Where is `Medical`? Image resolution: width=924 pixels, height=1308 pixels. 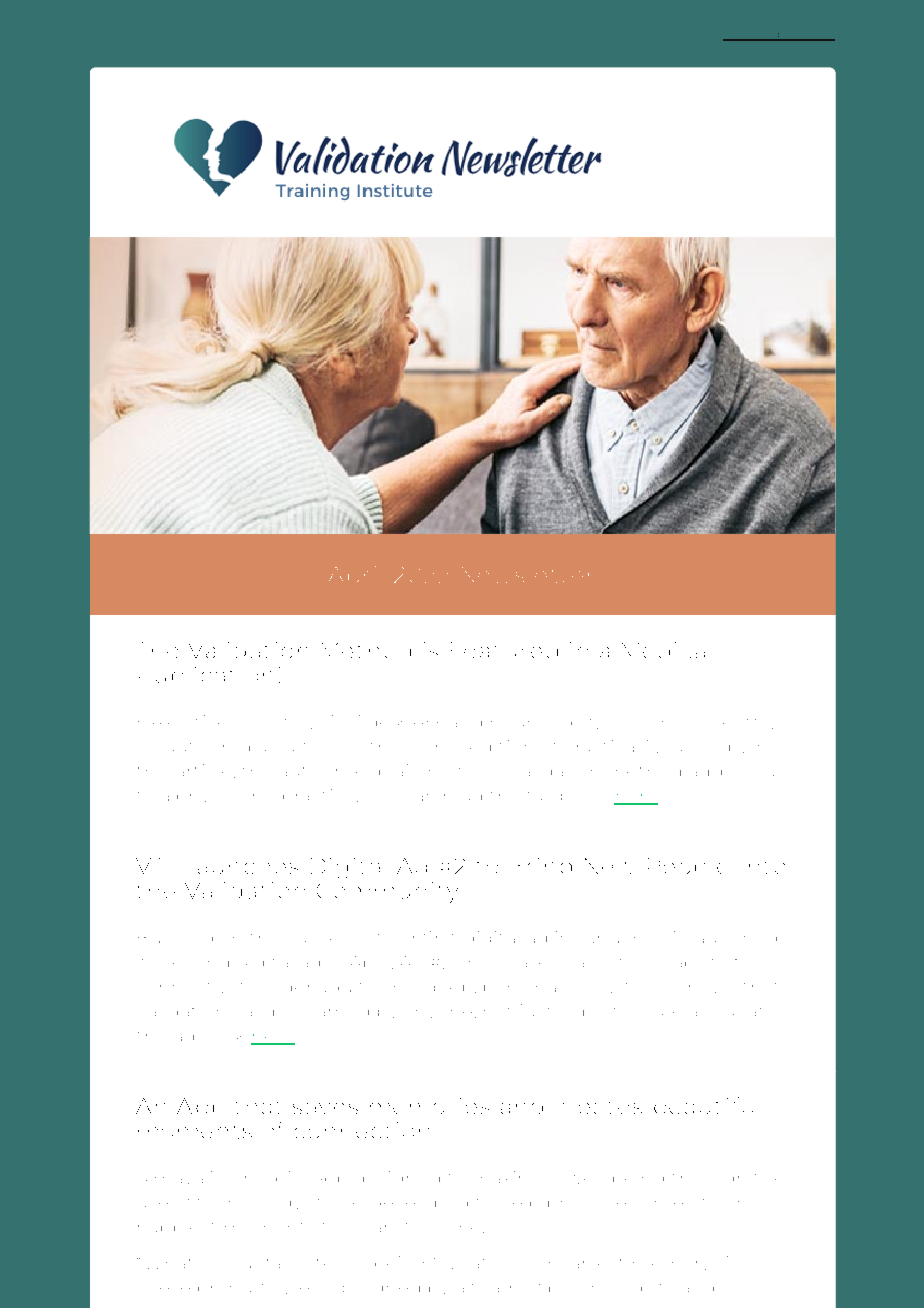
Medical is located at coordinates (663, 650).
